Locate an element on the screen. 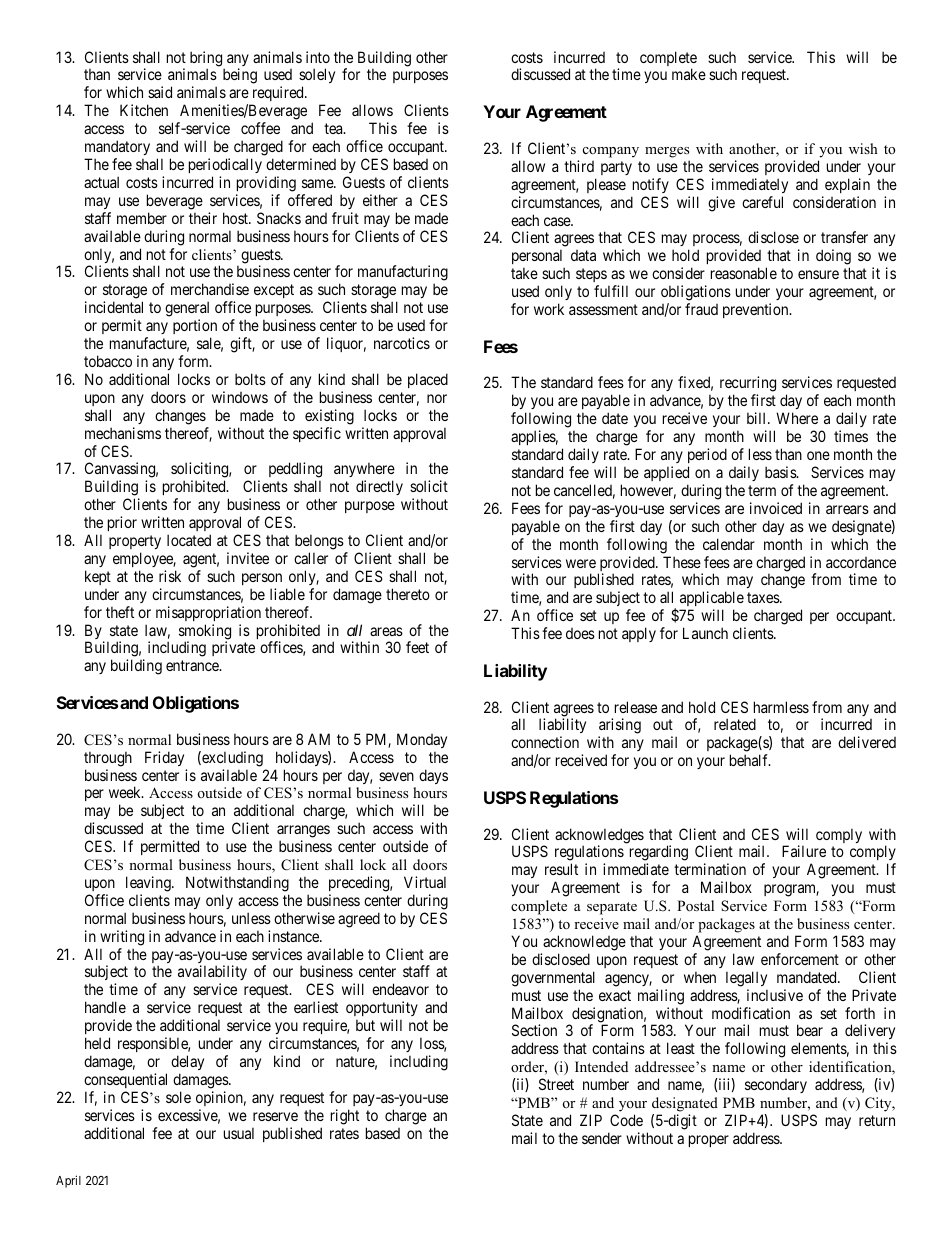  secondary is located at coordinates (776, 1086).
